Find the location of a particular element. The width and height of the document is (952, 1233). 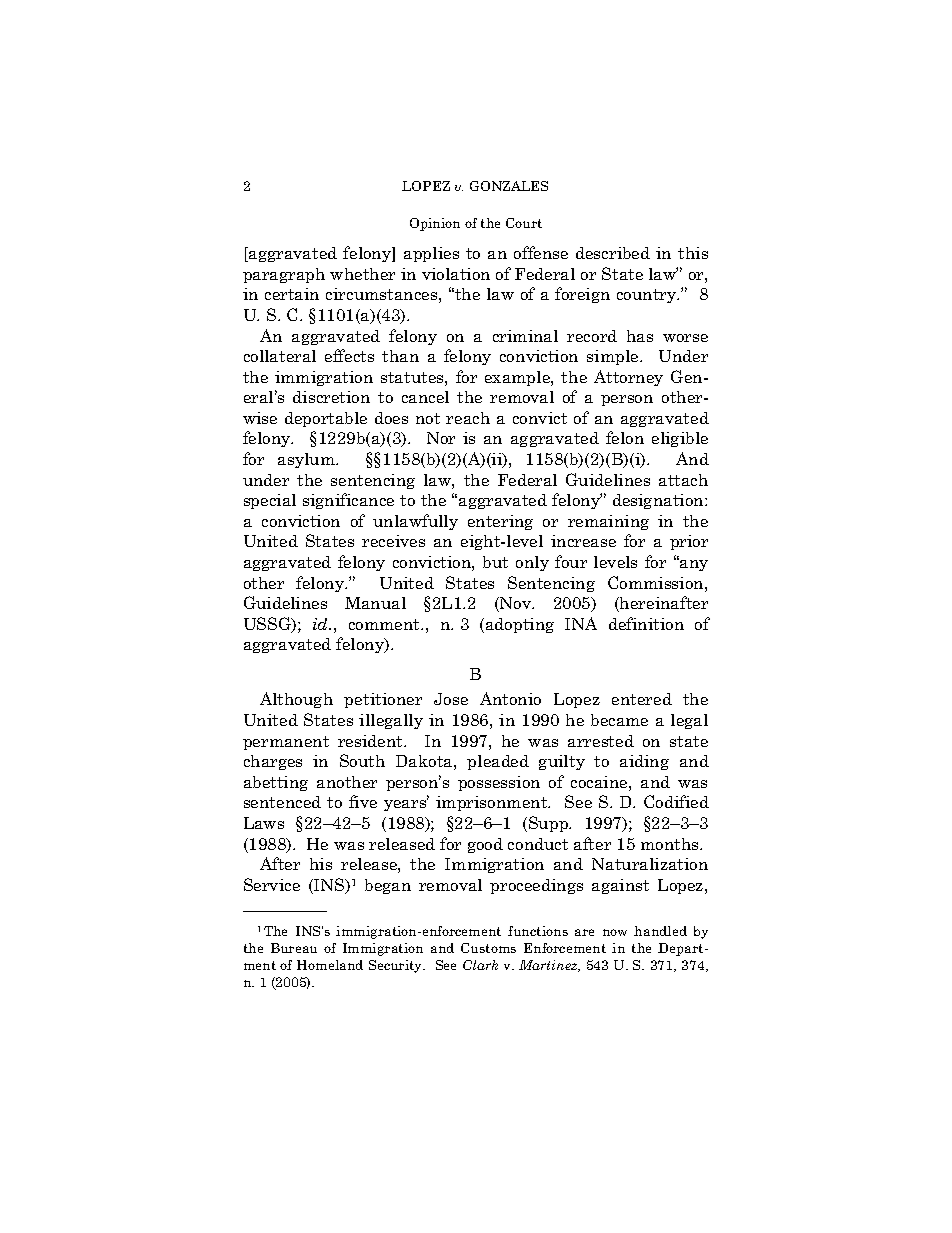

pleaded is located at coordinates (498, 762).
